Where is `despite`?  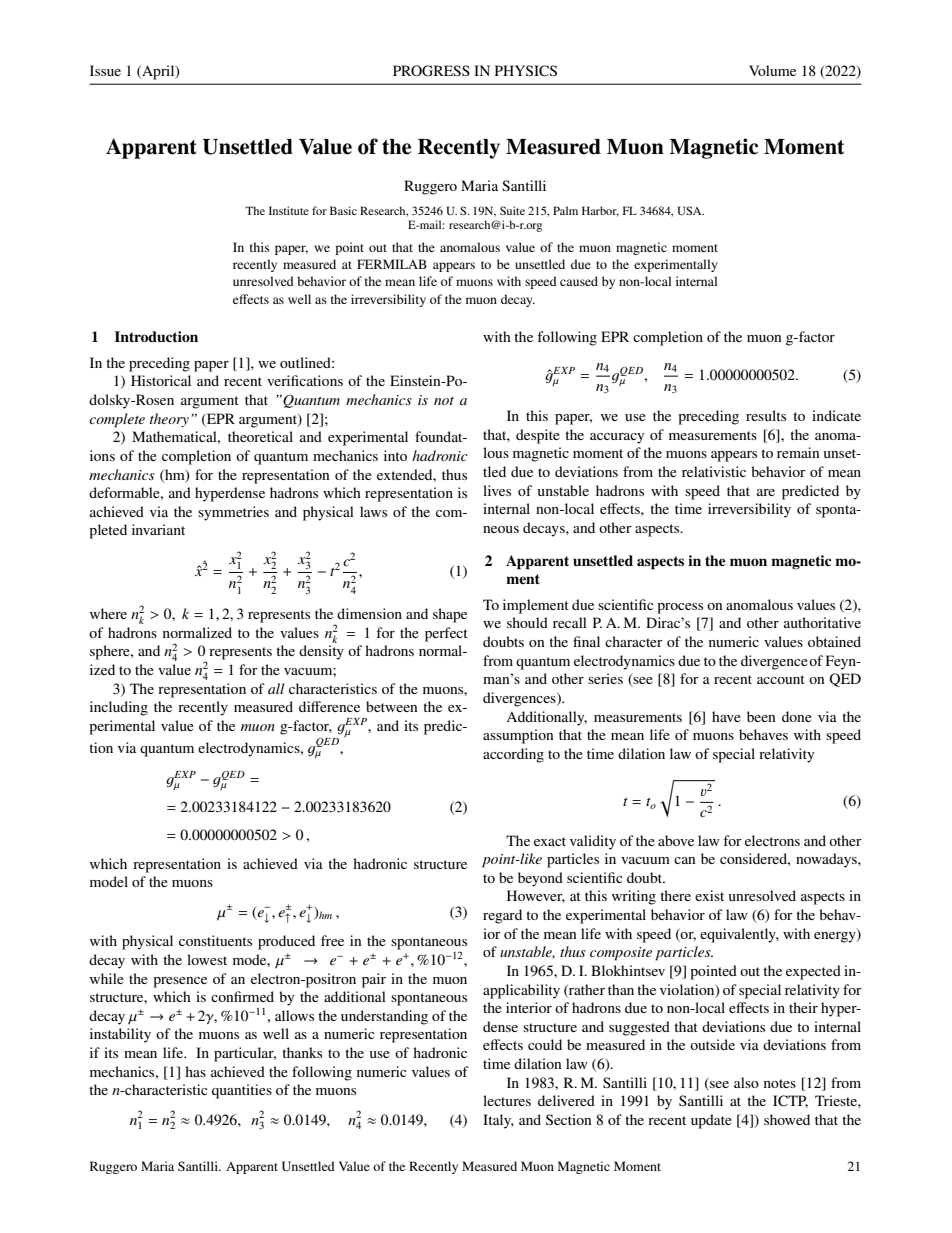
despite is located at coordinates (538, 436).
